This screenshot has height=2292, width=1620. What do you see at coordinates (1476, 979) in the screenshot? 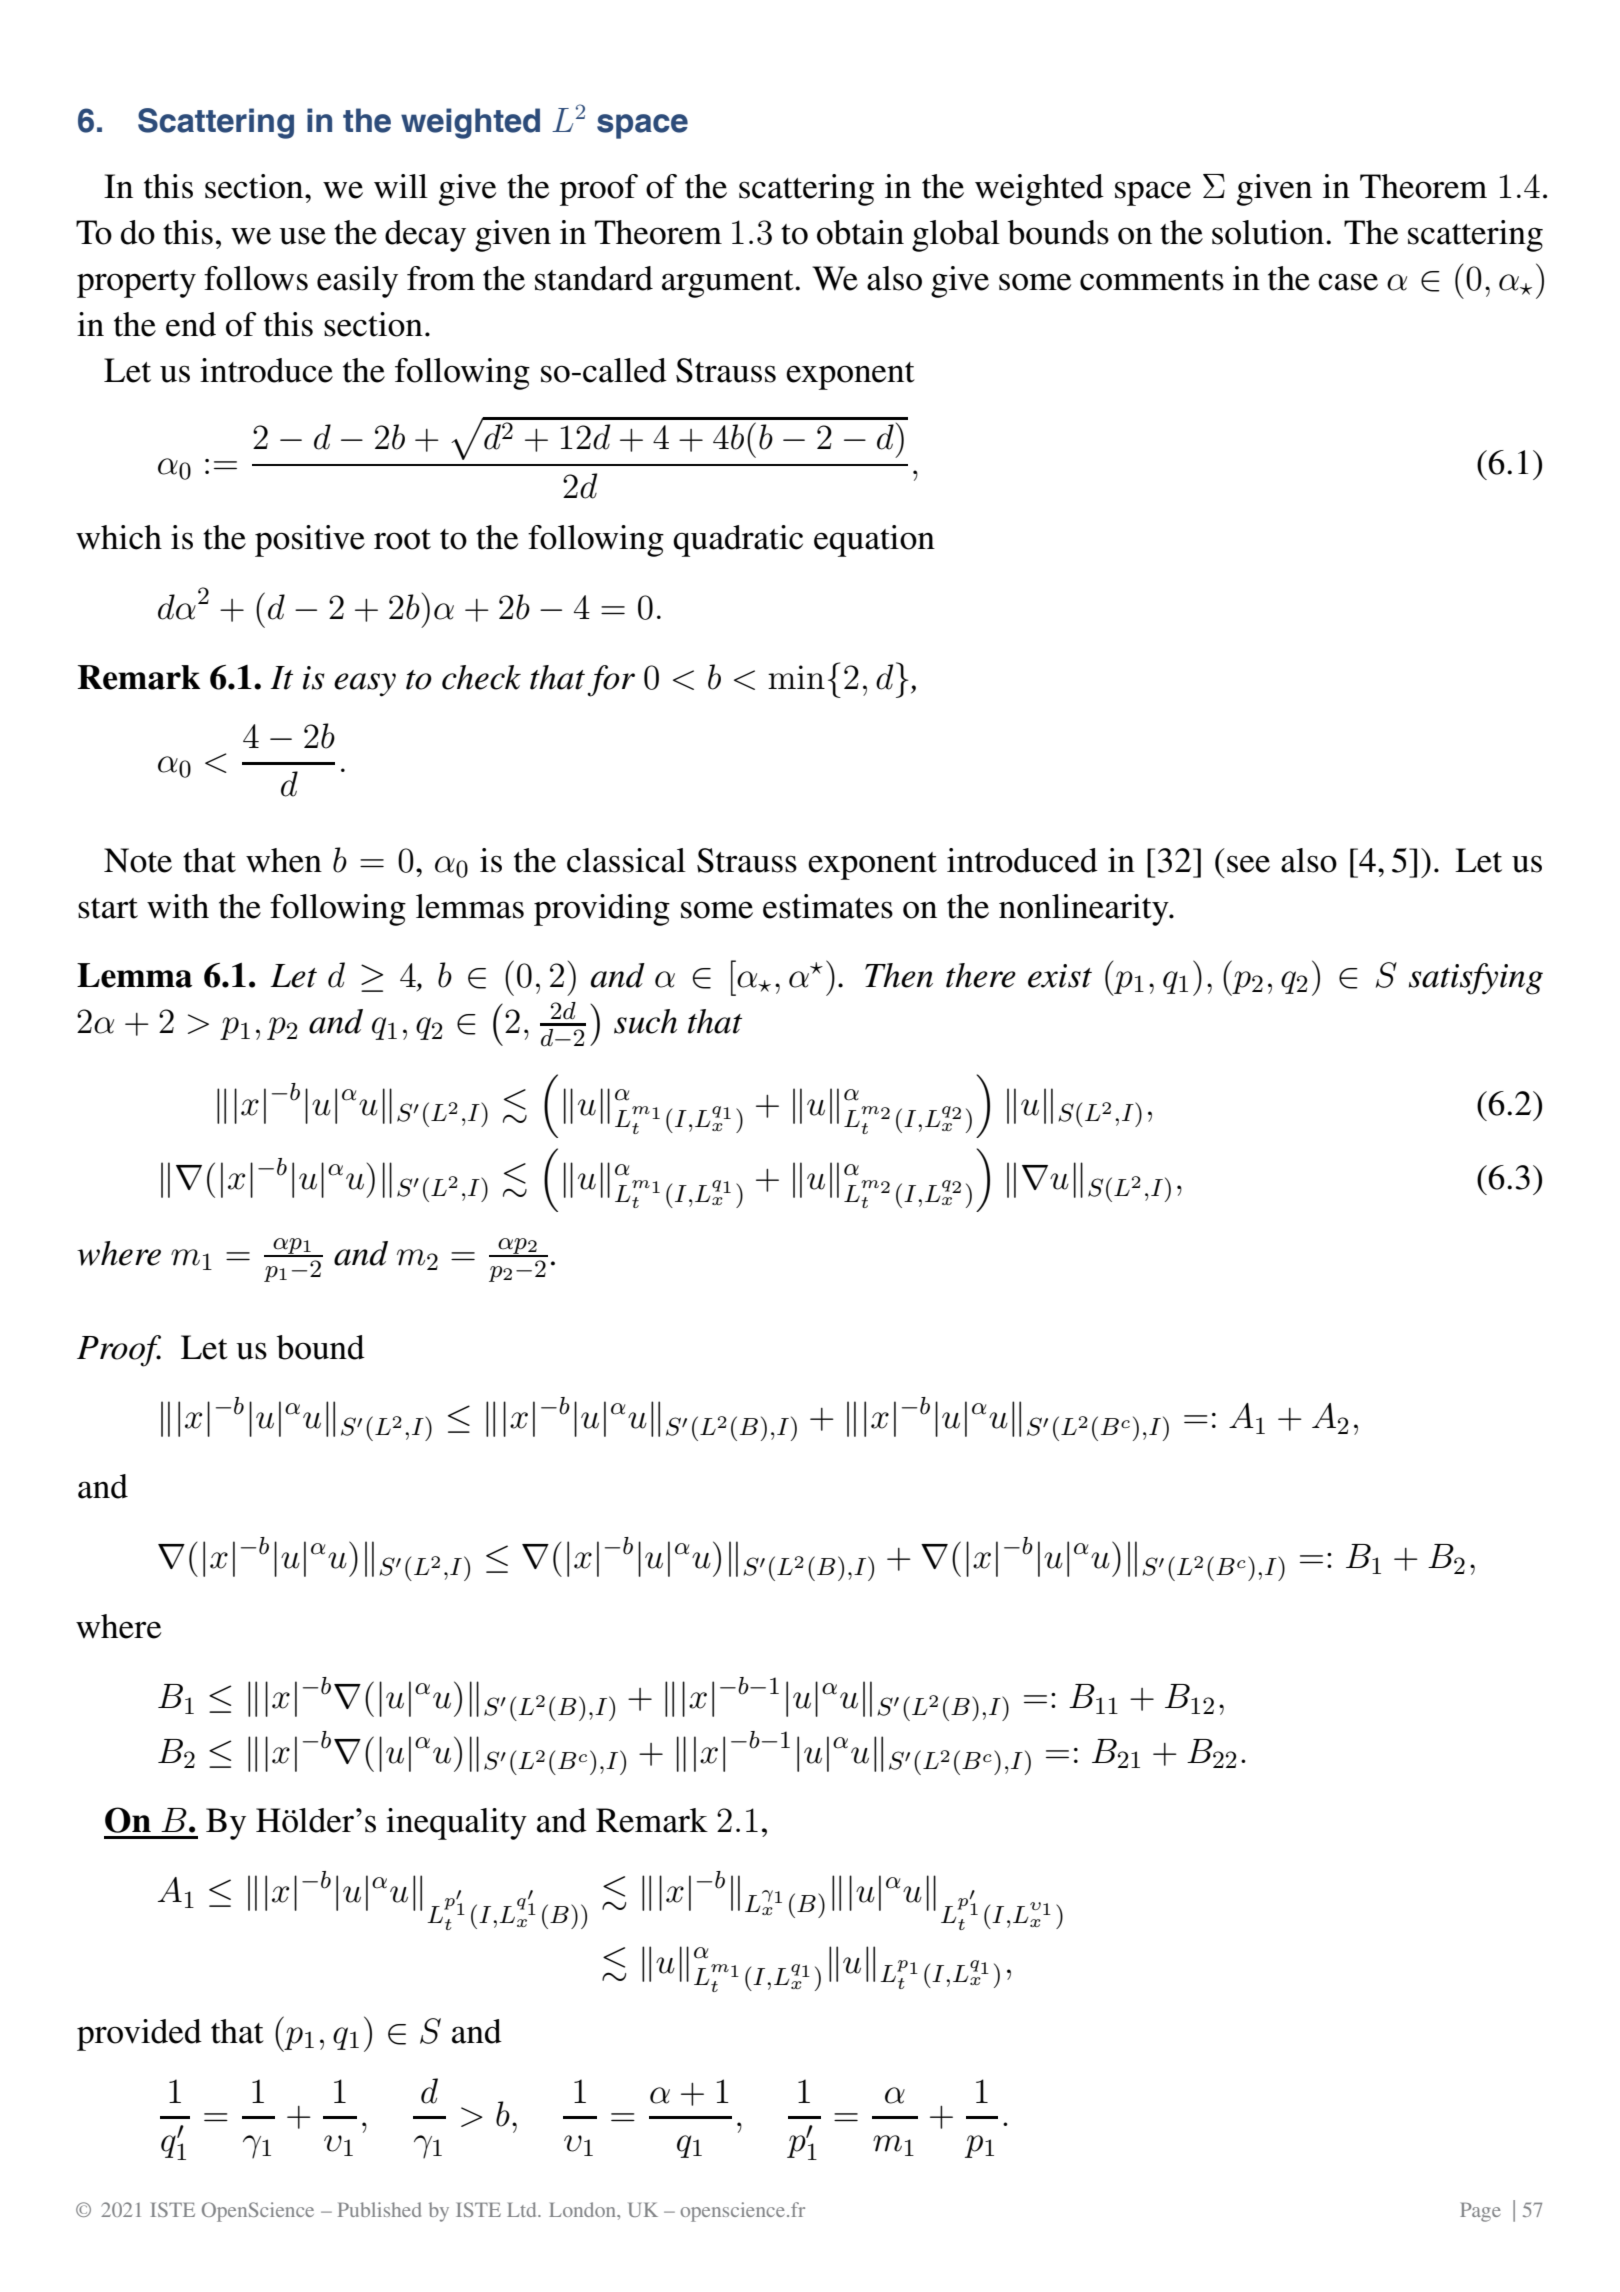
I see `satisfying` at bounding box center [1476, 979].
